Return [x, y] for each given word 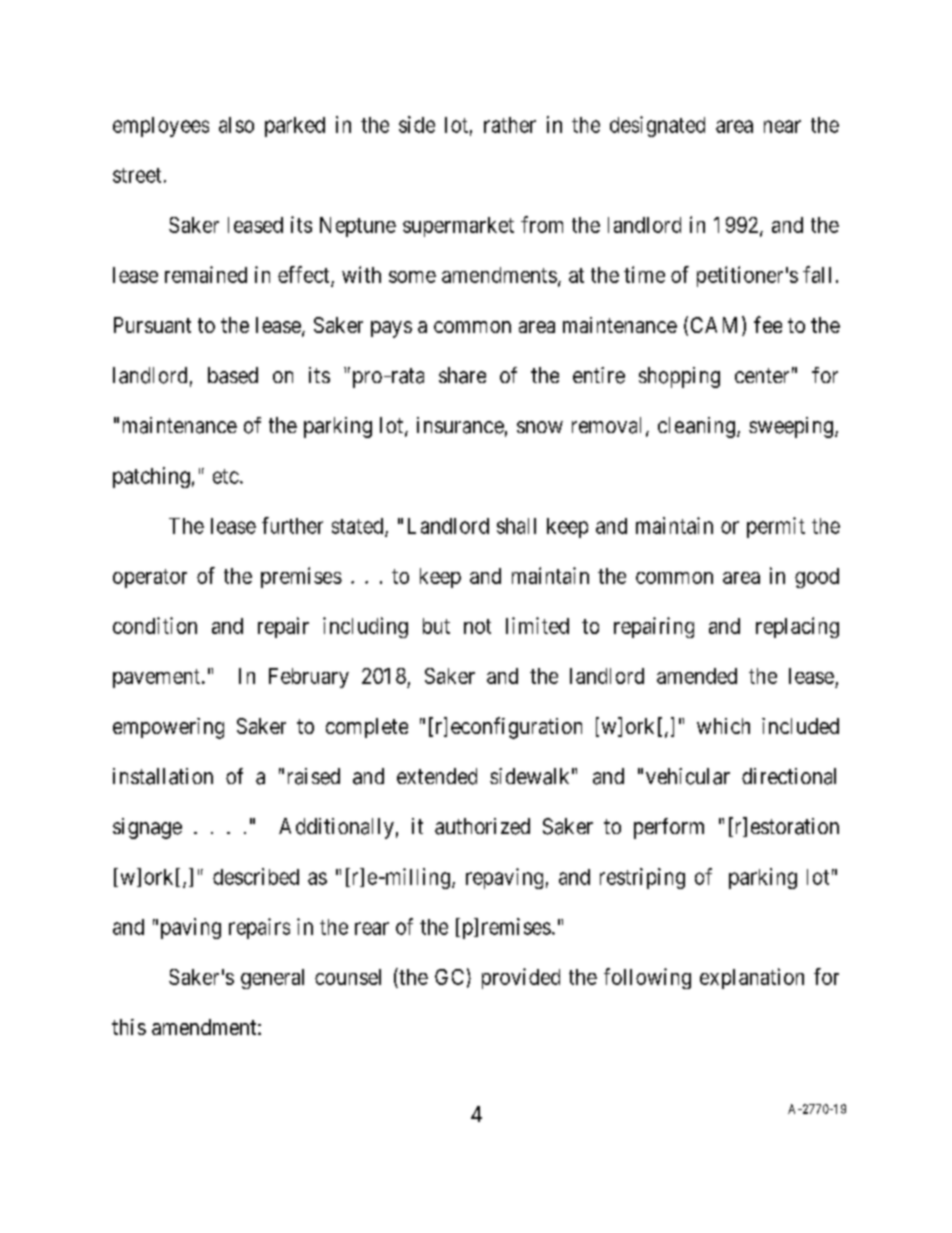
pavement [156, 678]
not [477, 626]
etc [226, 476]
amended [697, 676]
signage [147, 828]
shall [516, 526]
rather [510, 125]
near [782, 126]
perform [669, 828]
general [272, 979]
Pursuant [152, 325]
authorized [482, 826]
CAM [714, 325]
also [236, 125]
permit [776, 527]
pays [391, 329]
